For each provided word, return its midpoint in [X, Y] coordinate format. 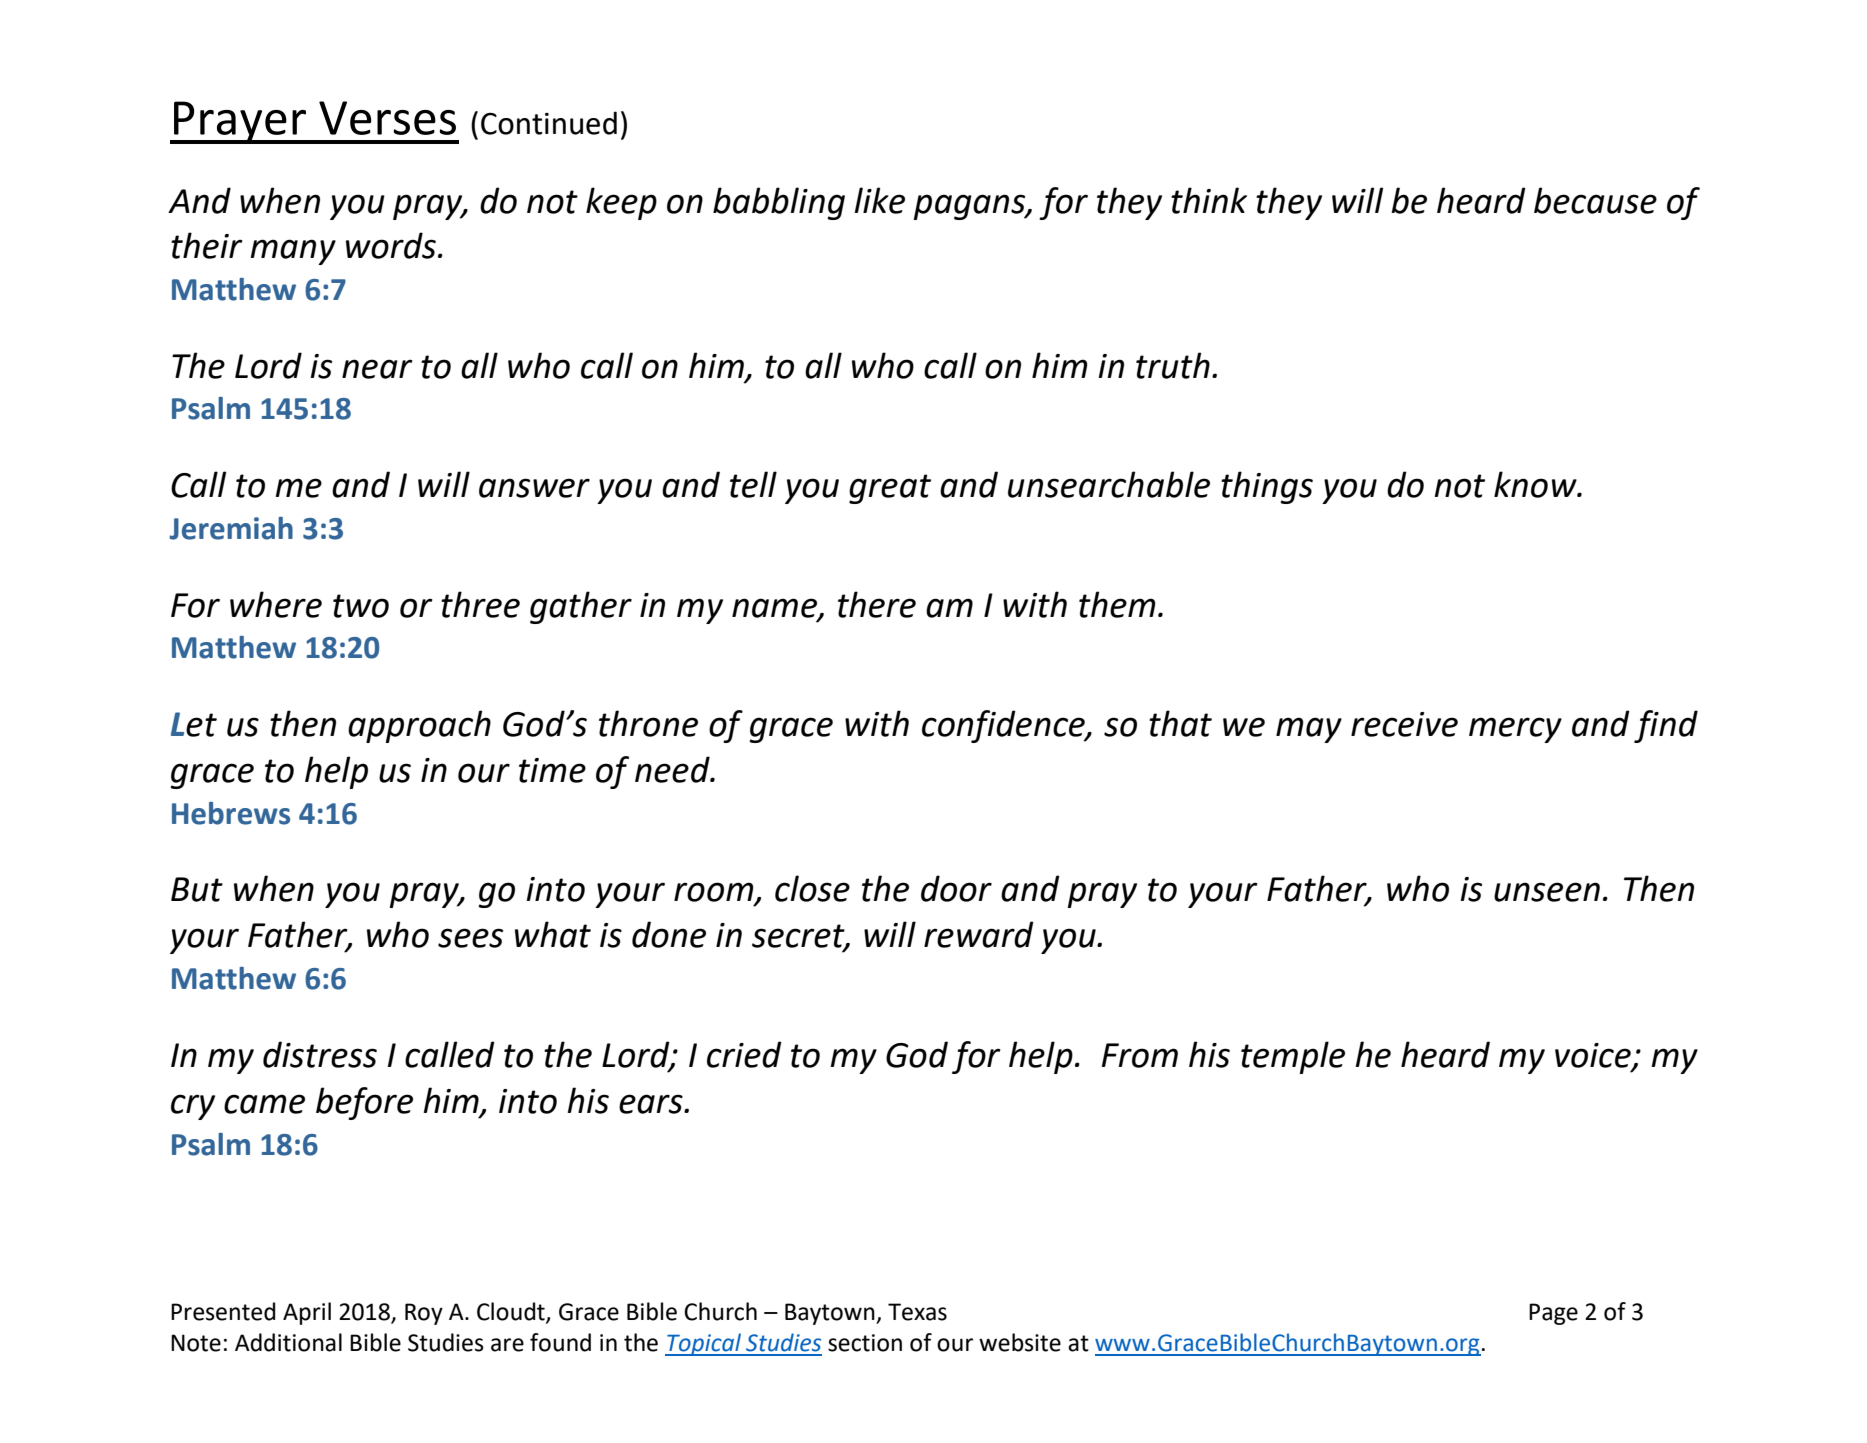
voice [1594, 1056]
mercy [1515, 730]
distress [320, 1054]
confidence [1004, 726]
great [890, 489]
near [377, 369]
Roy [424, 1314]
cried [744, 1054]
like [879, 200]
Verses [387, 118]
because [1595, 200]
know [1536, 484]
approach [419, 726]
